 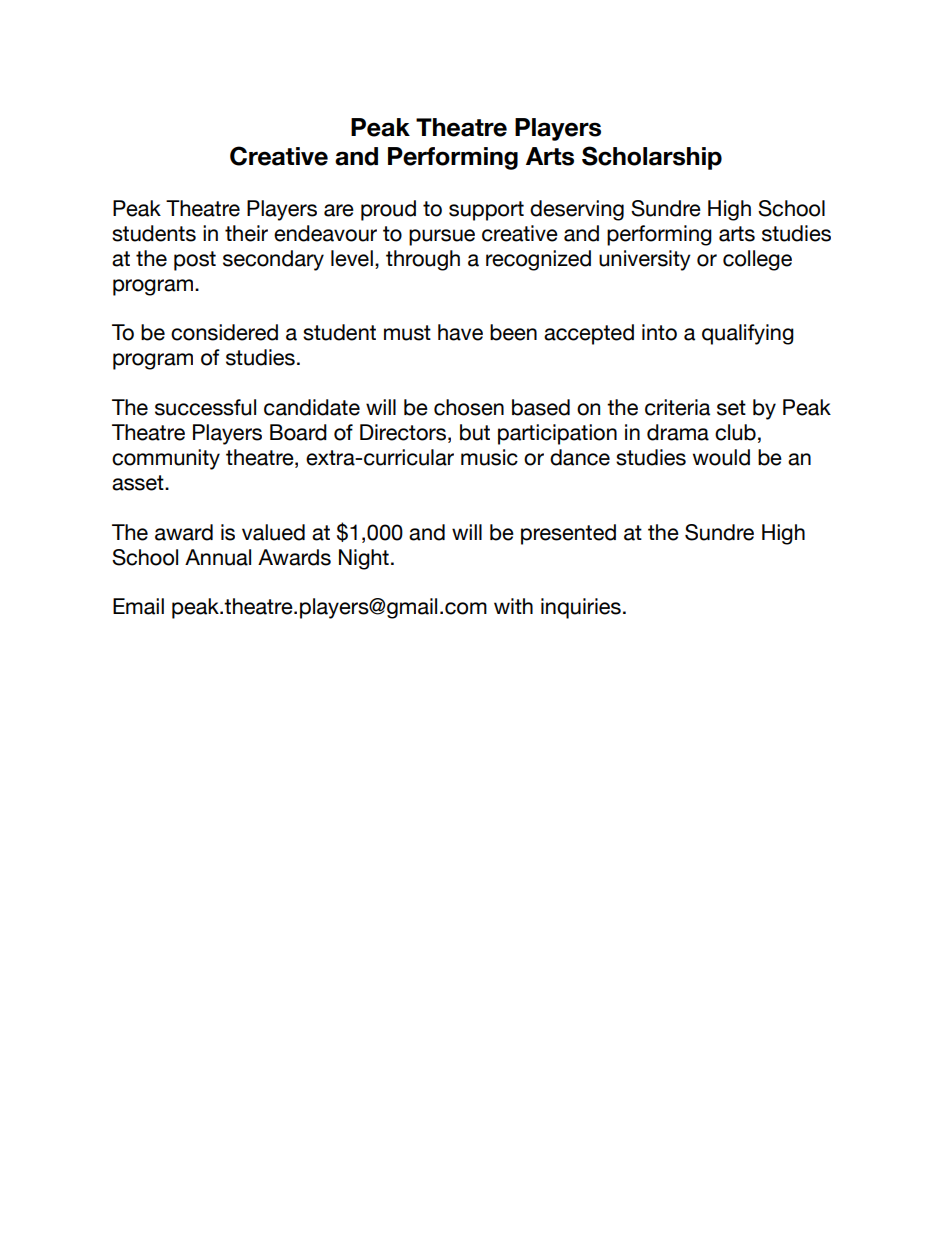 What do you see at coordinates (645, 260) in the page?
I see `university` at bounding box center [645, 260].
